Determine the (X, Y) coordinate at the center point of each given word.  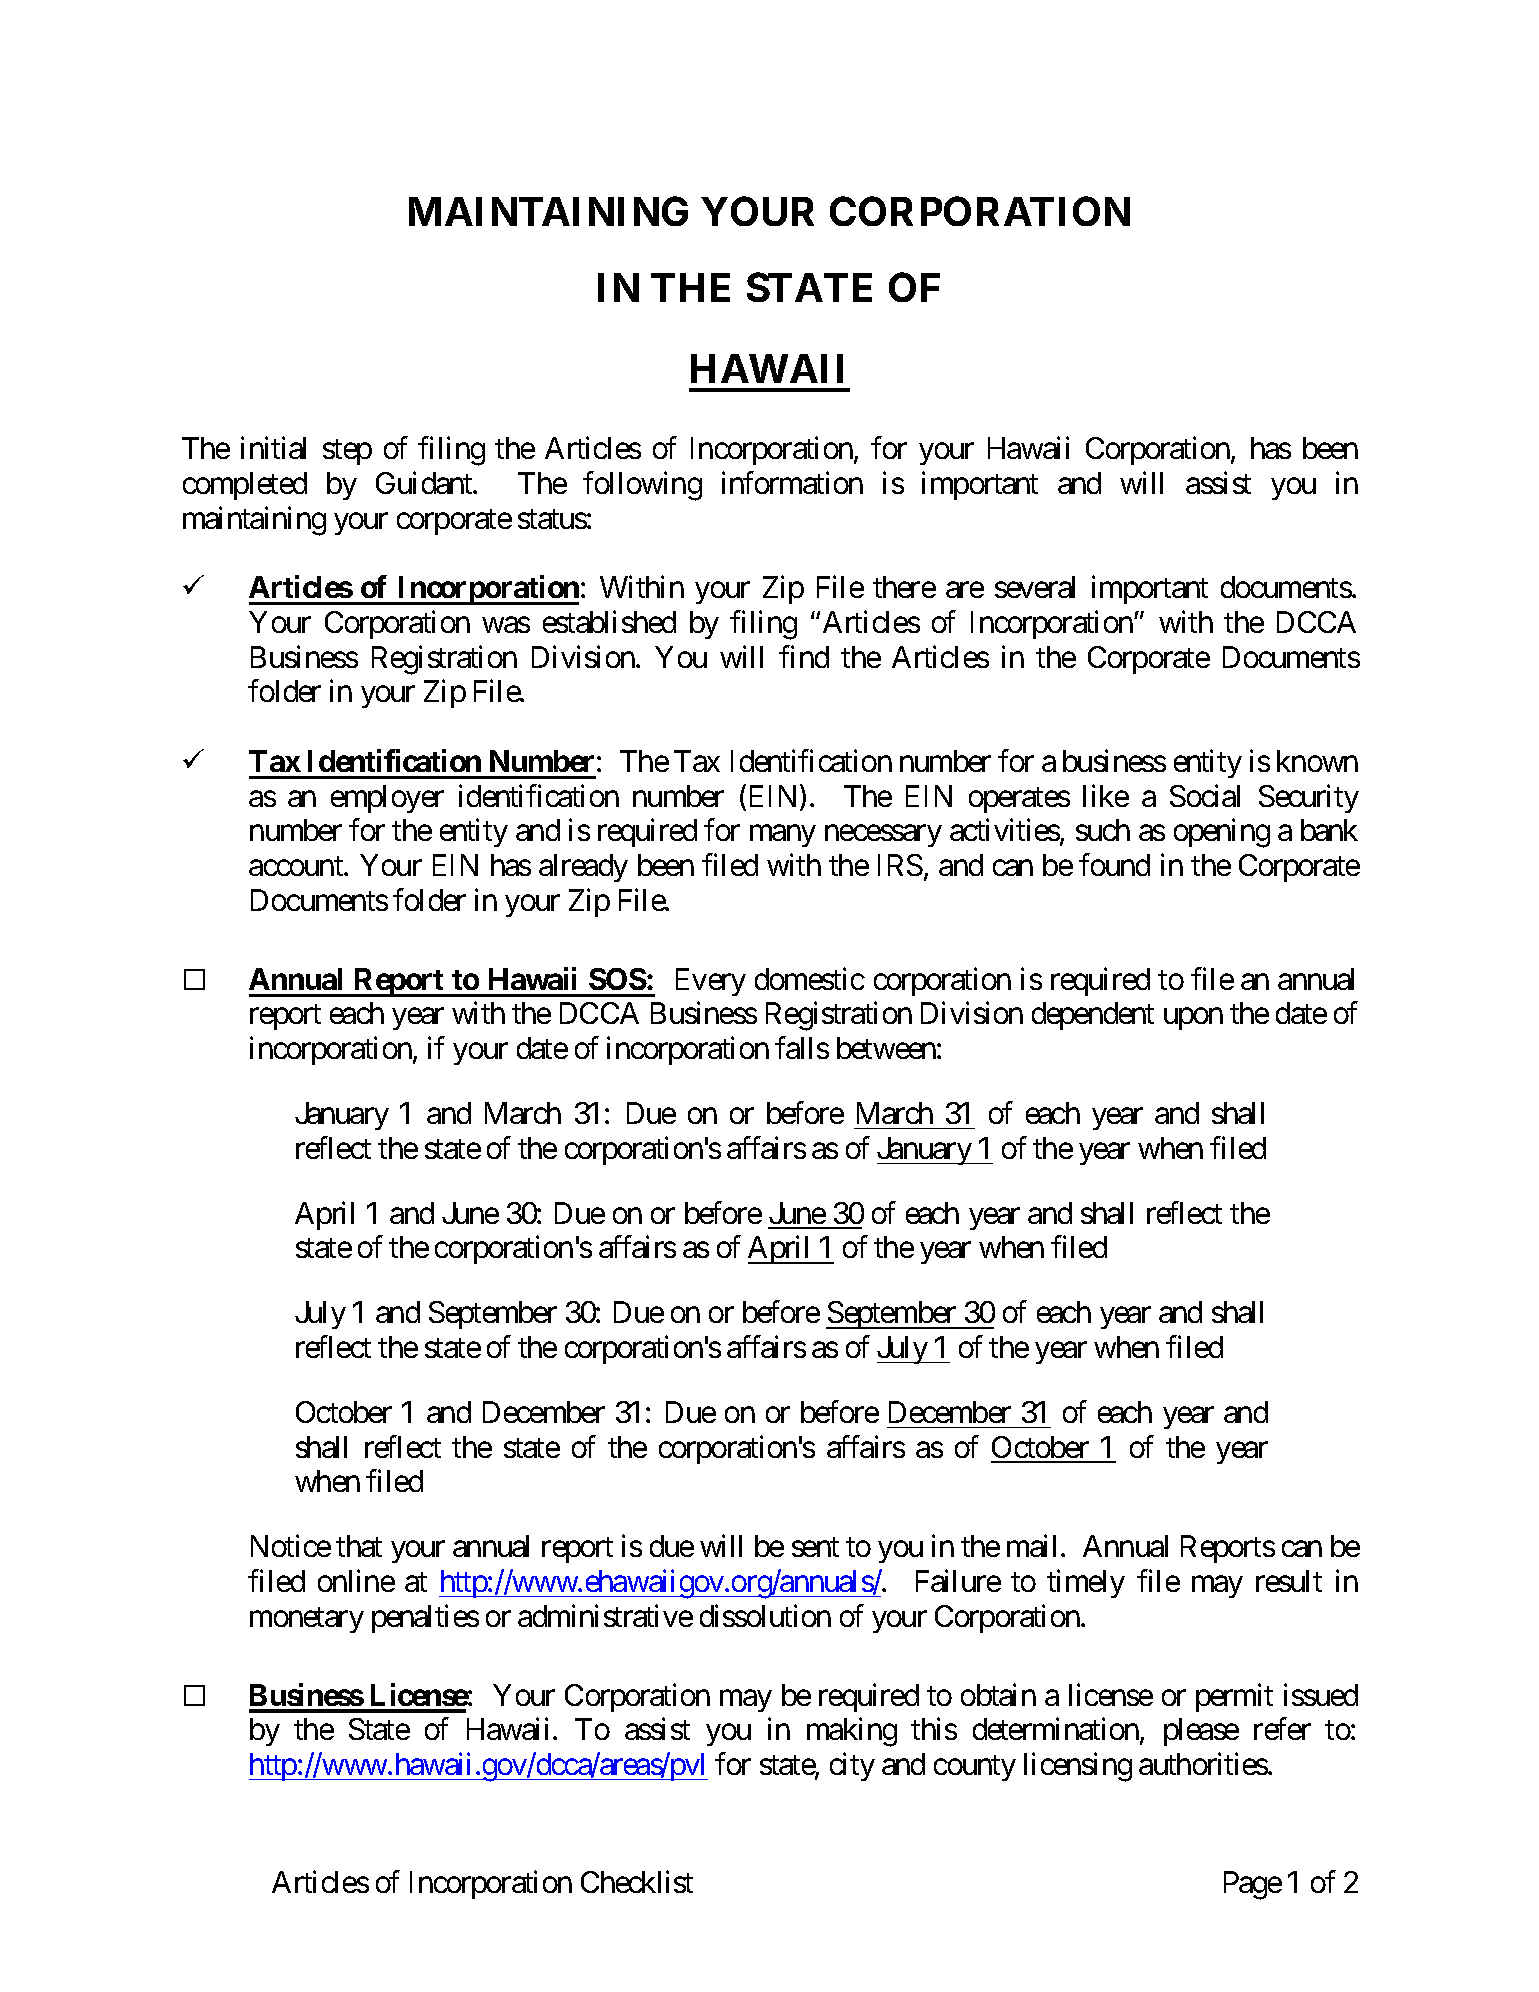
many (783, 836)
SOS (618, 979)
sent (815, 1547)
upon (1193, 1019)
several (1035, 587)
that (359, 1546)
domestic (810, 978)
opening (1222, 833)
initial (273, 448)
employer (387, 799)
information (792, 483)
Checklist (637, 1882)
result (1289, 1581)
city (852, 1766)
